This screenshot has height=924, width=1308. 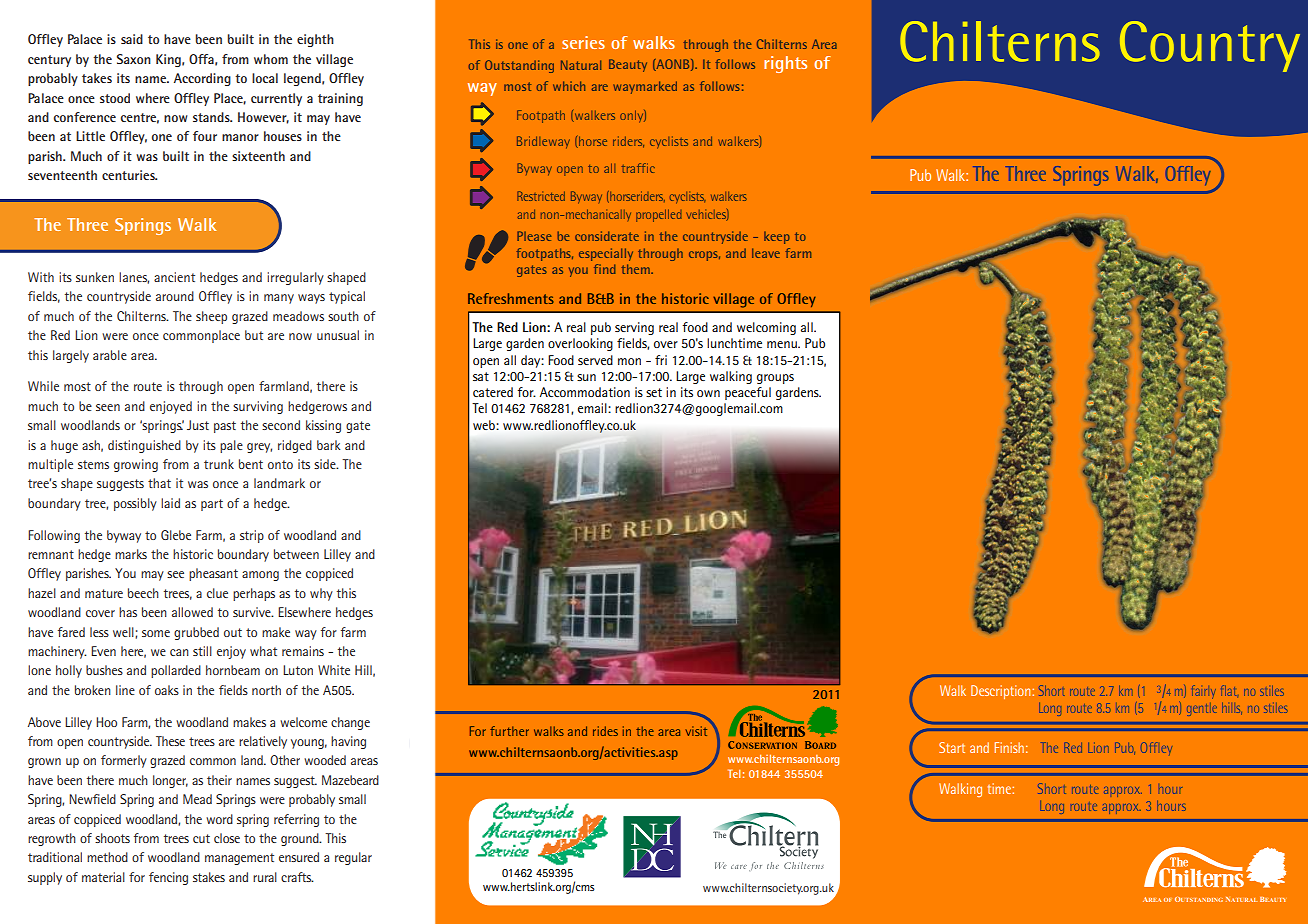 What do you see at coordinates (637, 269) in the screenshot?
I see `them` at bounding box center [637, 269].
